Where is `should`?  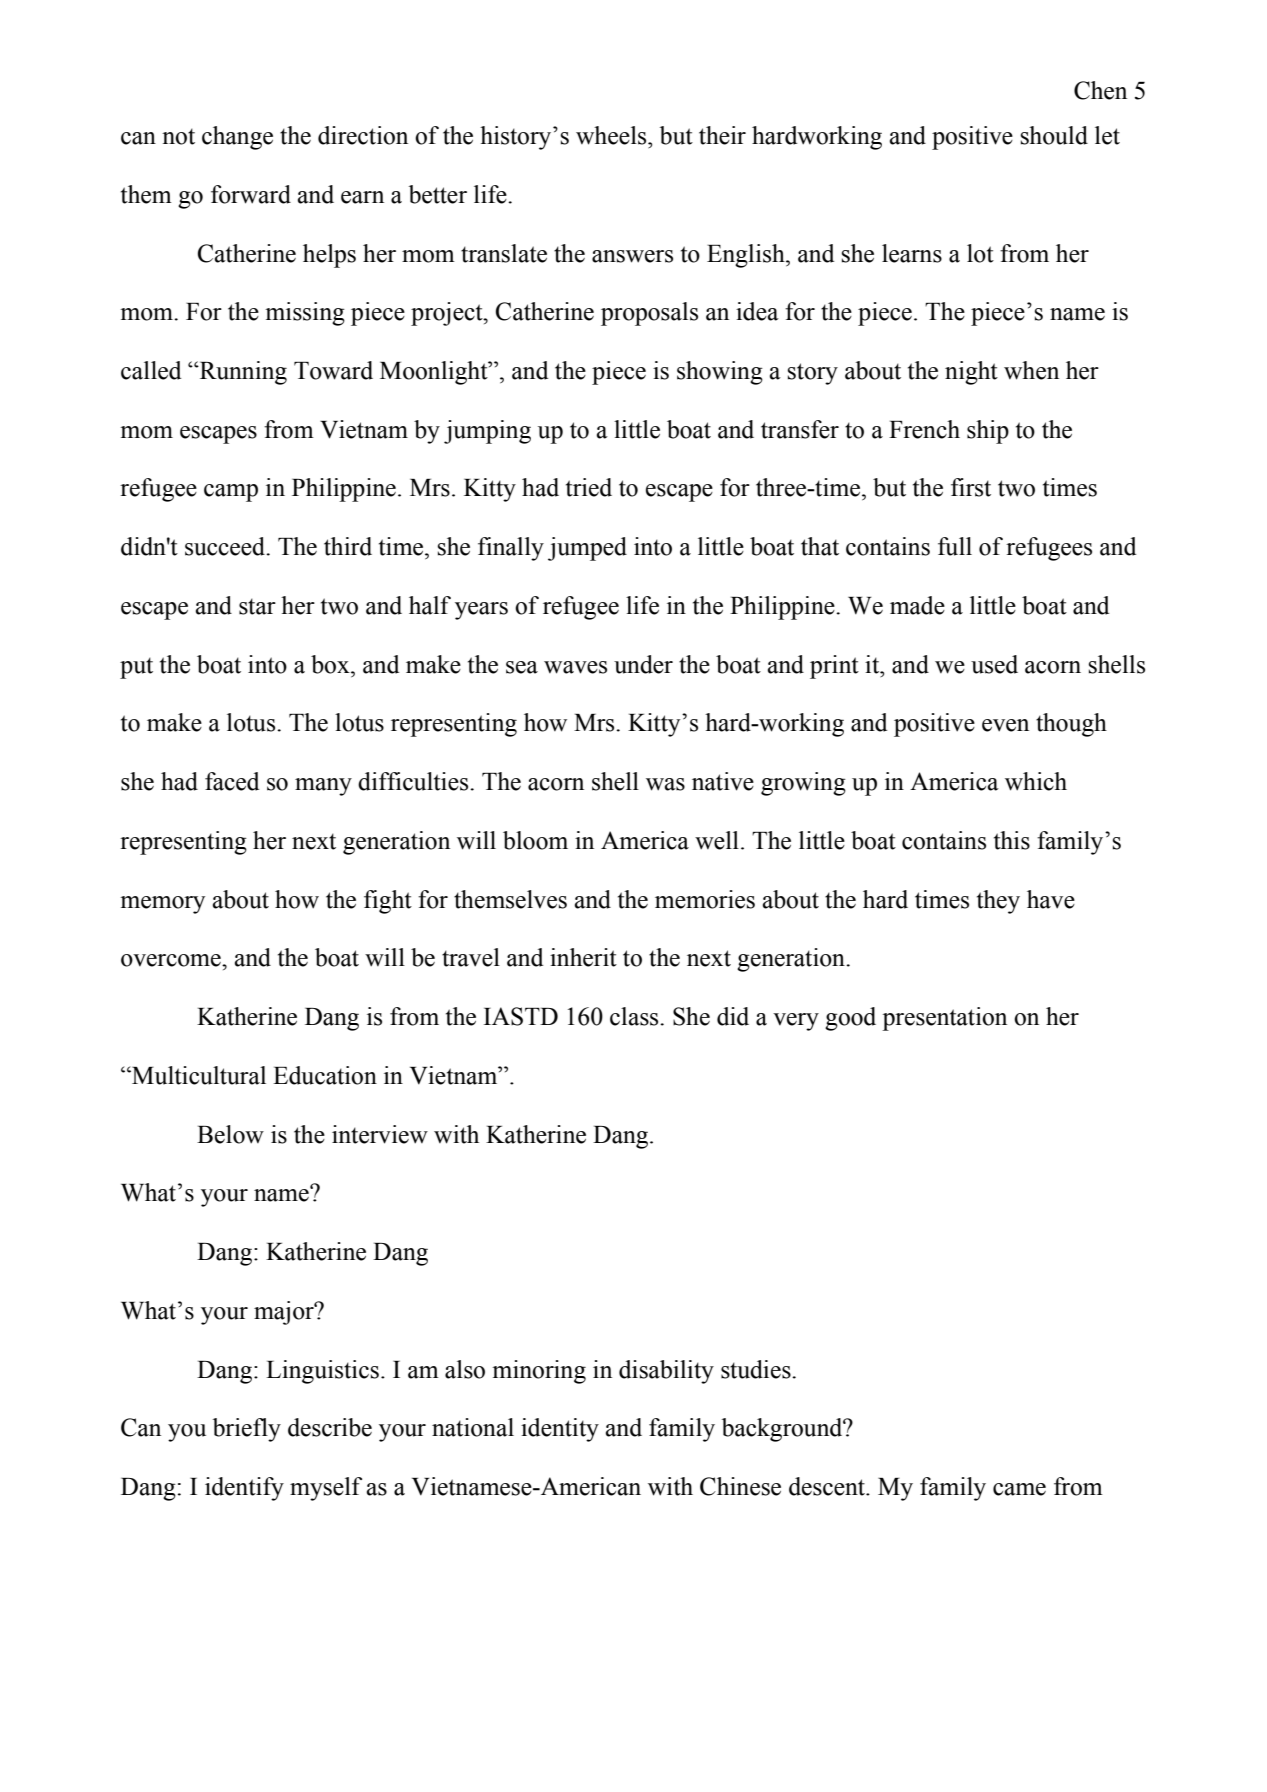 should is located at coordinates (1054, 135).
